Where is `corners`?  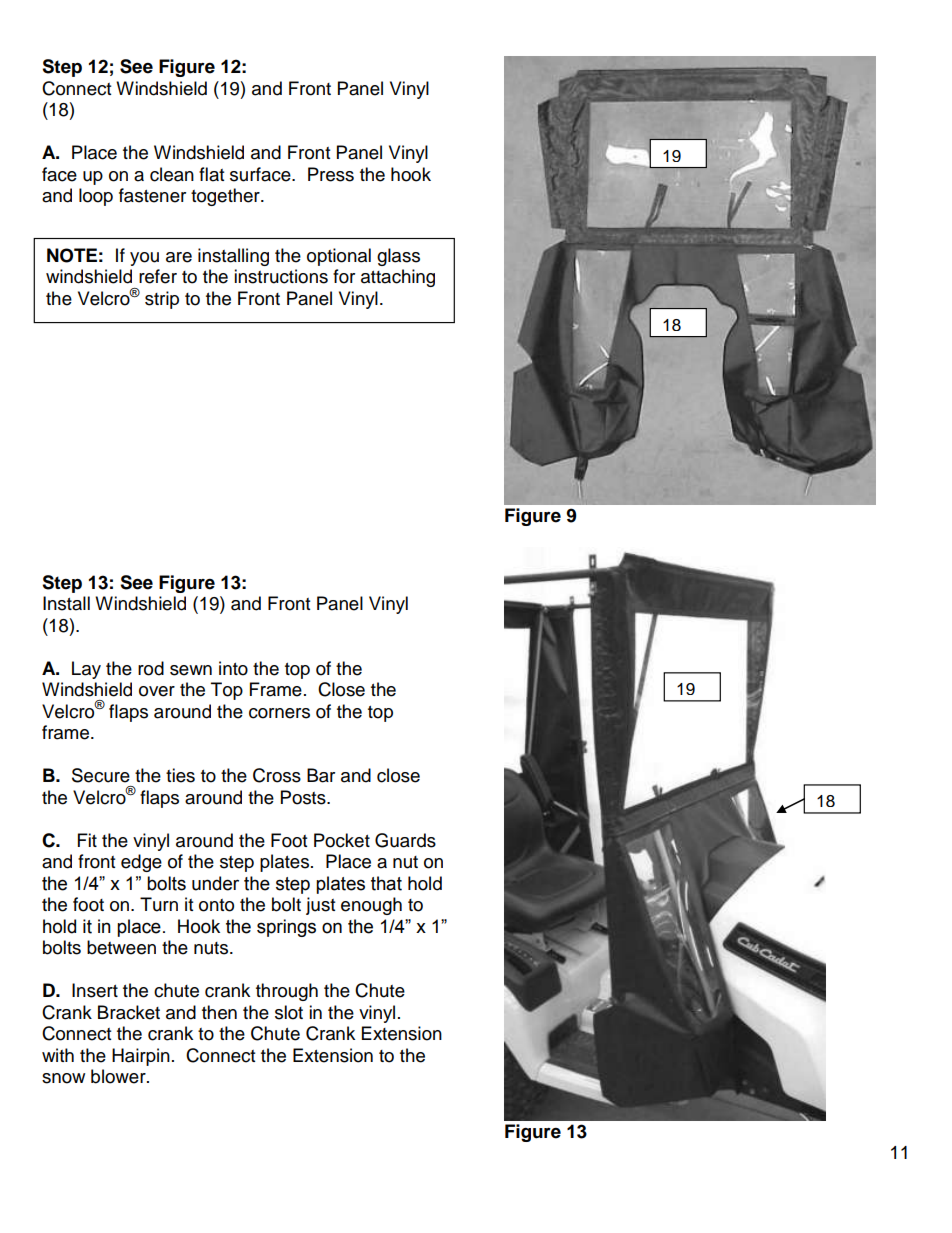
corners is located at coordinates (279, 713).
